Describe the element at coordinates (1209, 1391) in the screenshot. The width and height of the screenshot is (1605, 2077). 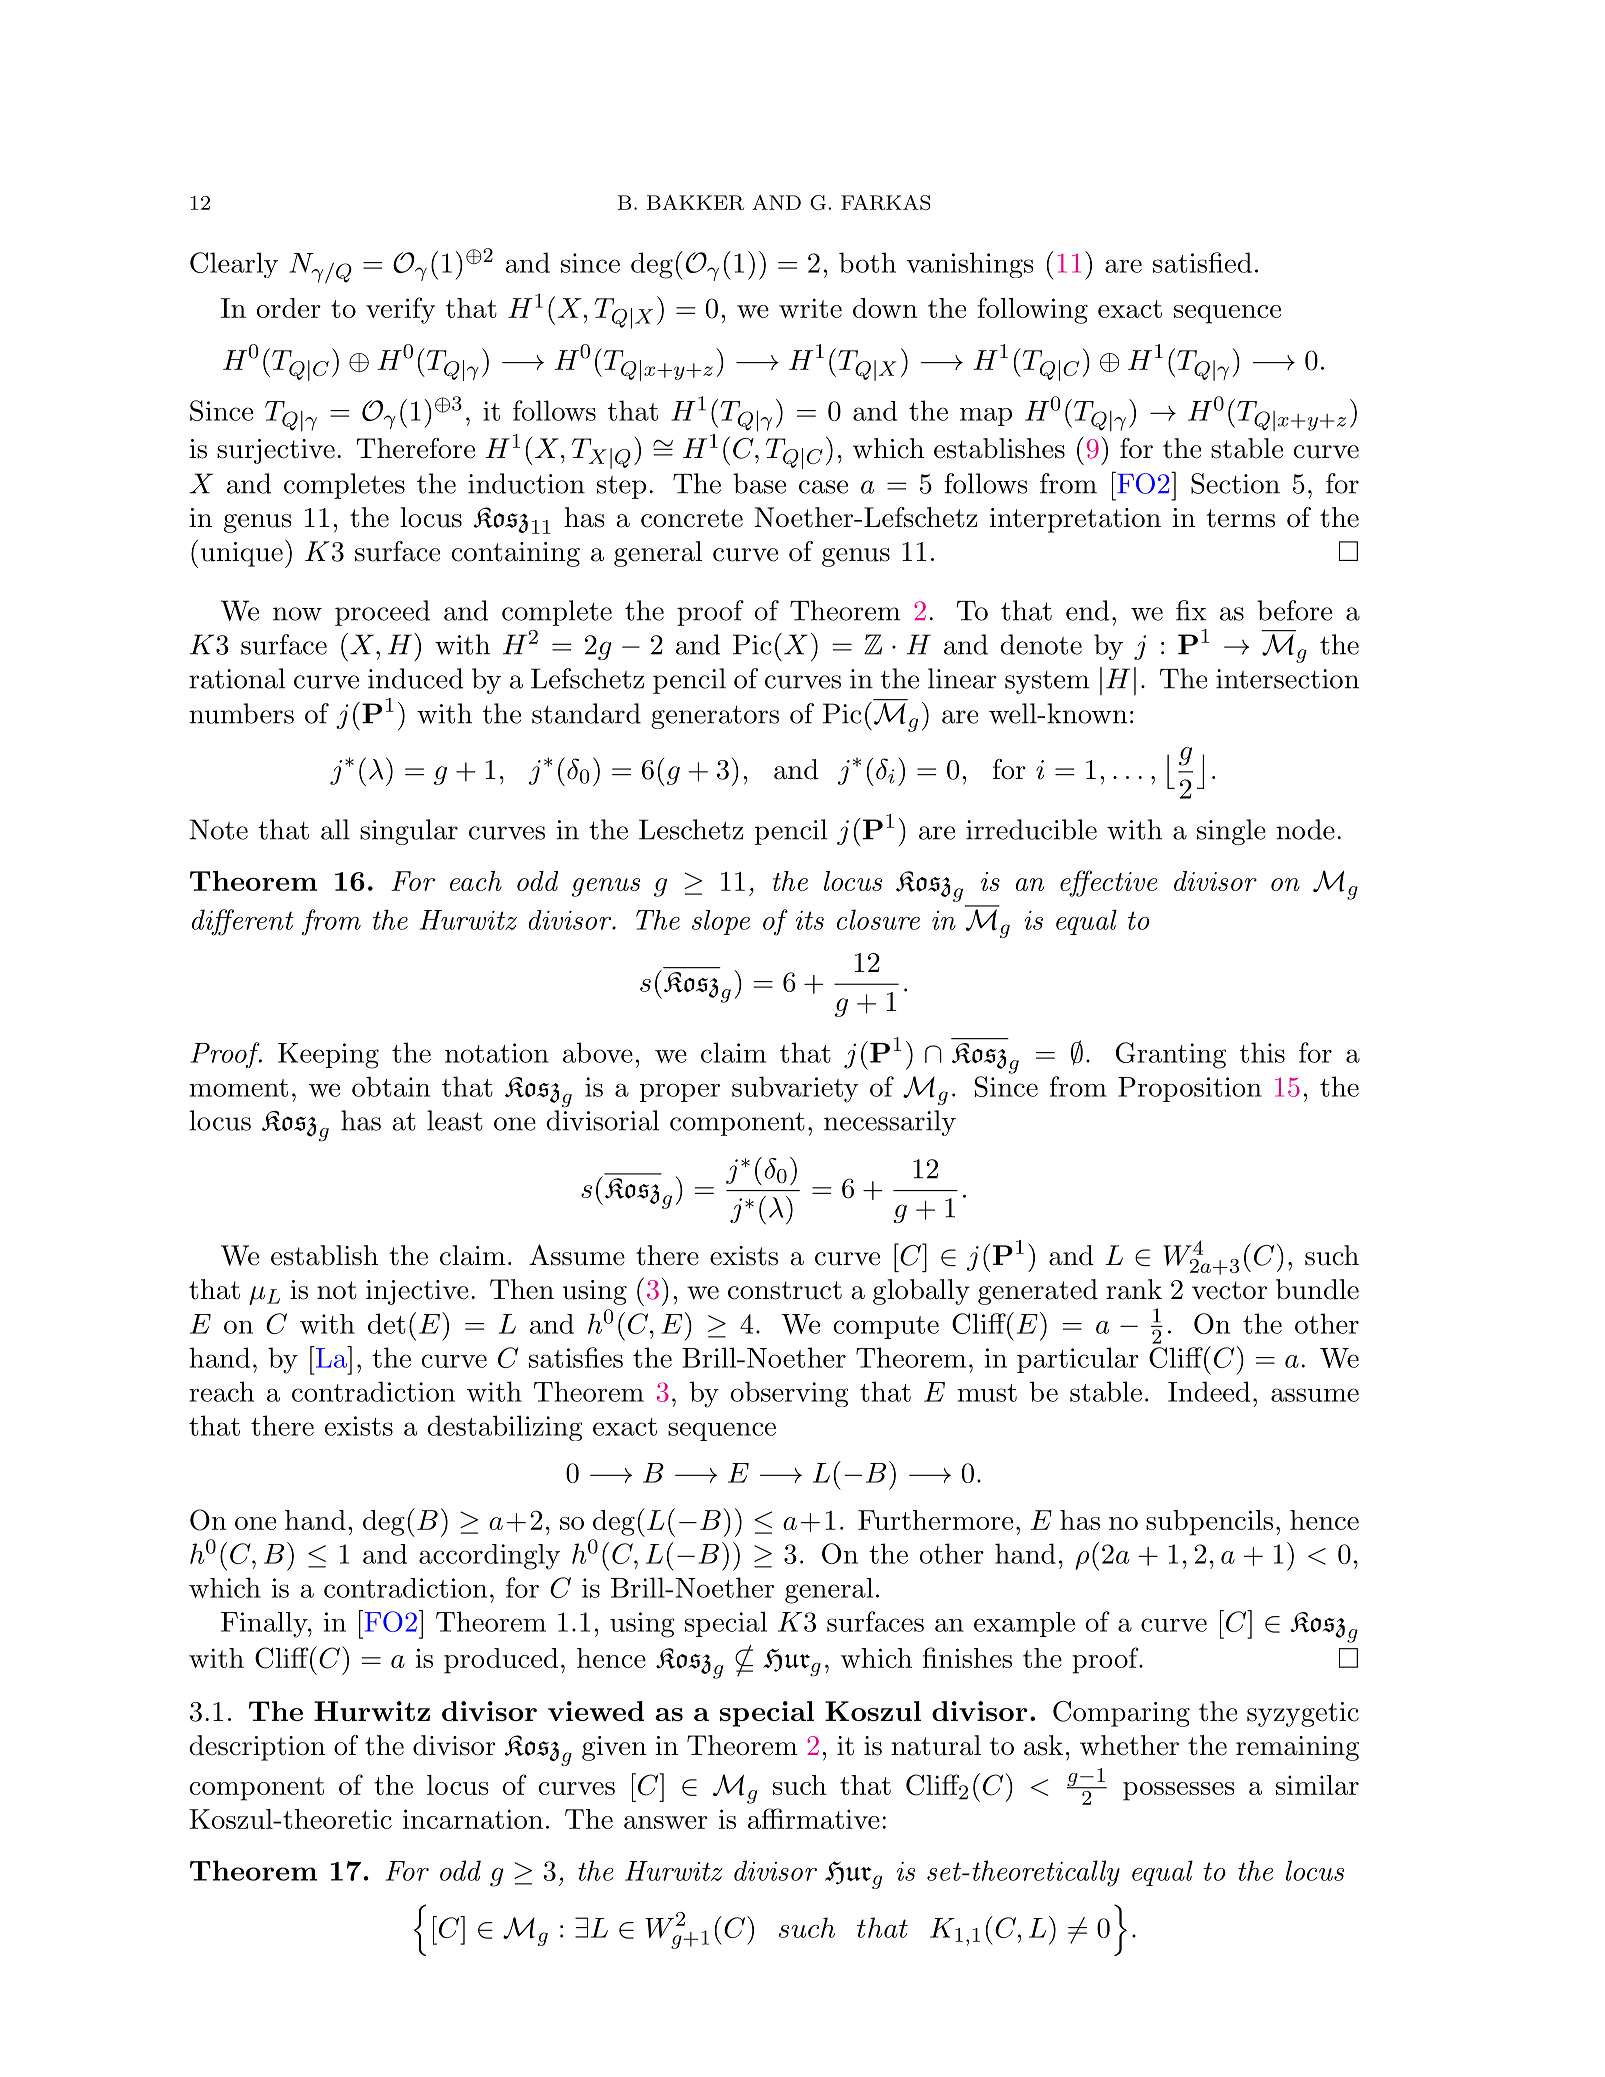
I see `Indeed` at that location.
